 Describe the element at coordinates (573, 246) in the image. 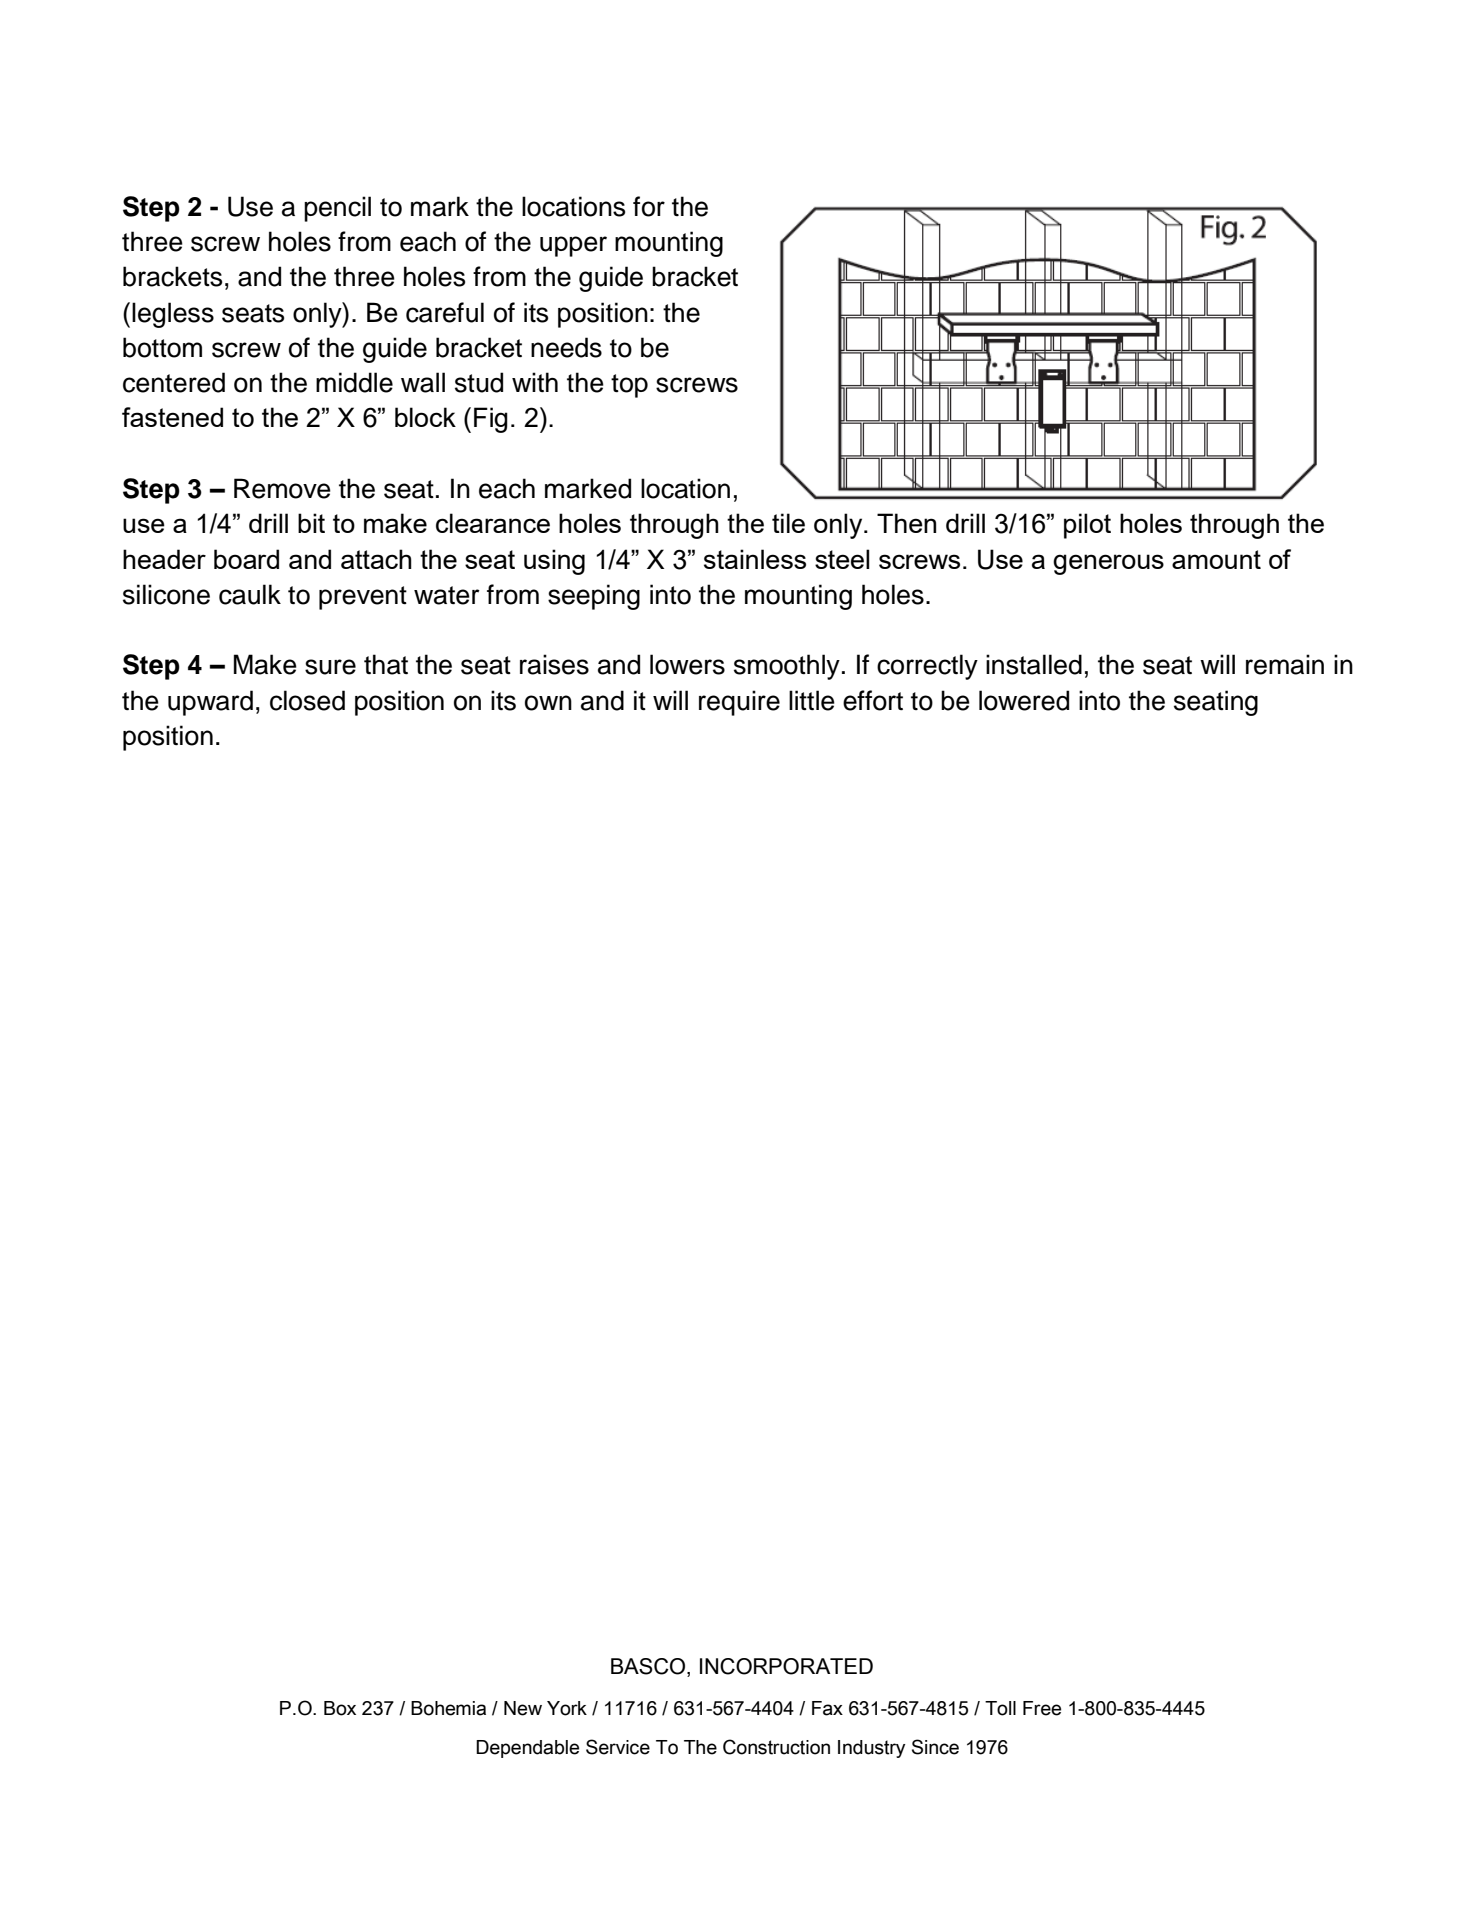

I see `upper` at that location.
